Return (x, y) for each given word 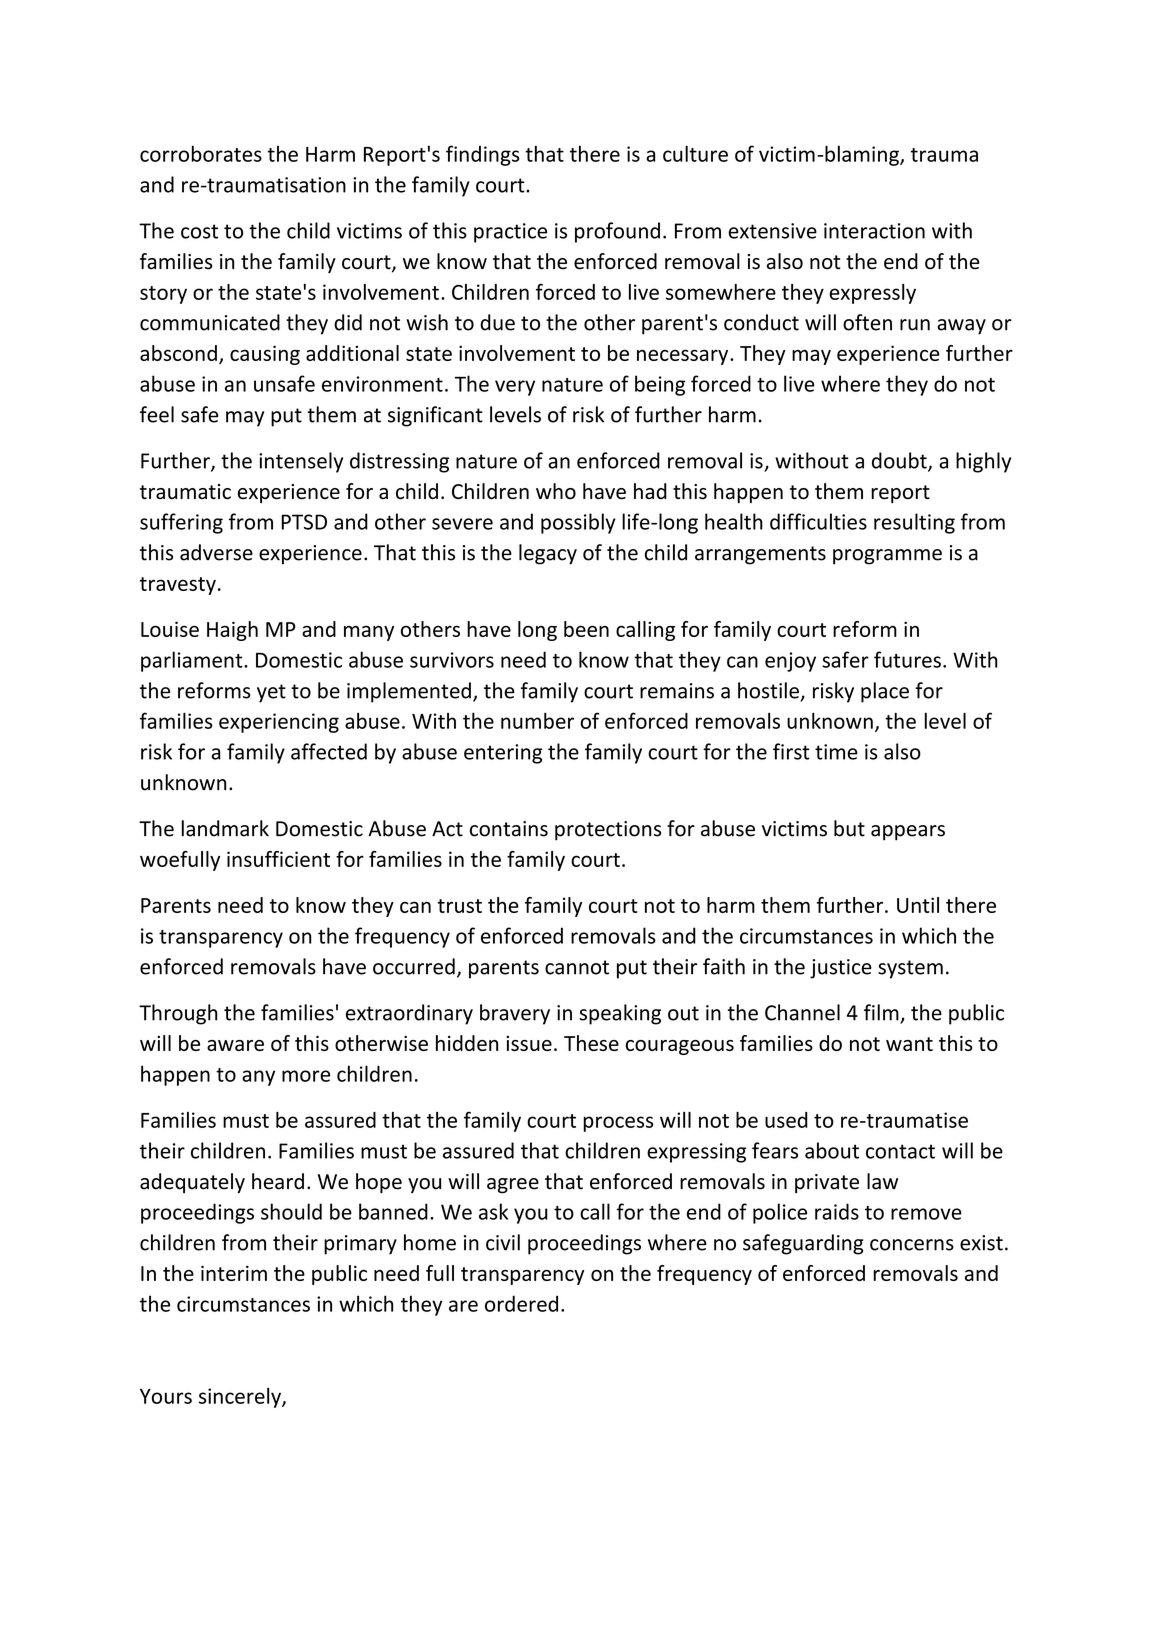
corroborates (201, 153)
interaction (874, 231)
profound (617, 232)
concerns (912, 1245)
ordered (521, 1303)
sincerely (241, 1398)
